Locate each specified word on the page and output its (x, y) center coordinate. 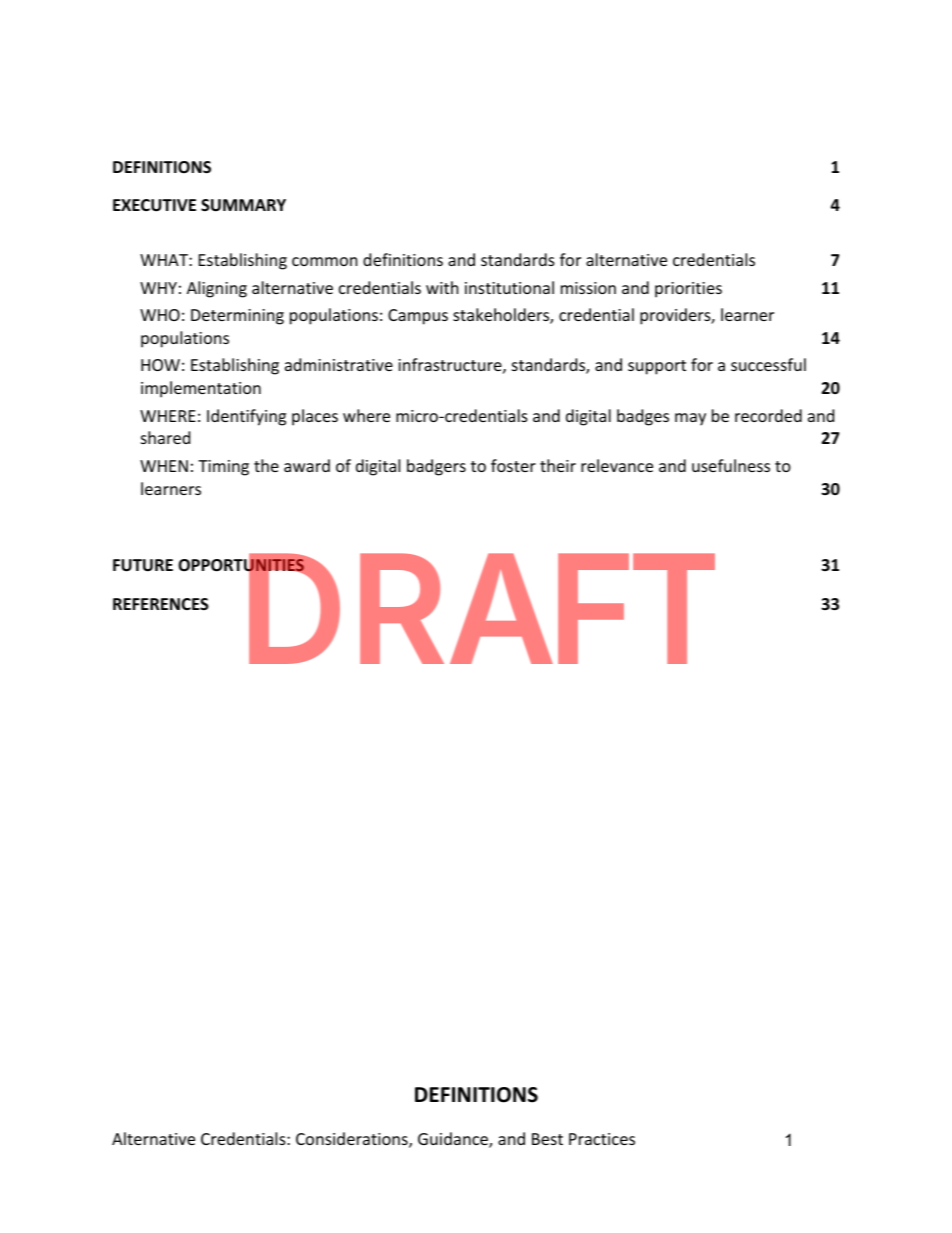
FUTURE (143, 565)
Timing (223, 468)
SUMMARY (243, 205)
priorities (688, 290)
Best (547, 1139)
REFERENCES (161, 604)
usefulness (731, 465)
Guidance (454, 1140)
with (442, 287)
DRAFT (480, 609)
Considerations (353, 1140)
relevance (617, 465)
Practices (602, 1139)
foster (513, 465)
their (558, 465)
